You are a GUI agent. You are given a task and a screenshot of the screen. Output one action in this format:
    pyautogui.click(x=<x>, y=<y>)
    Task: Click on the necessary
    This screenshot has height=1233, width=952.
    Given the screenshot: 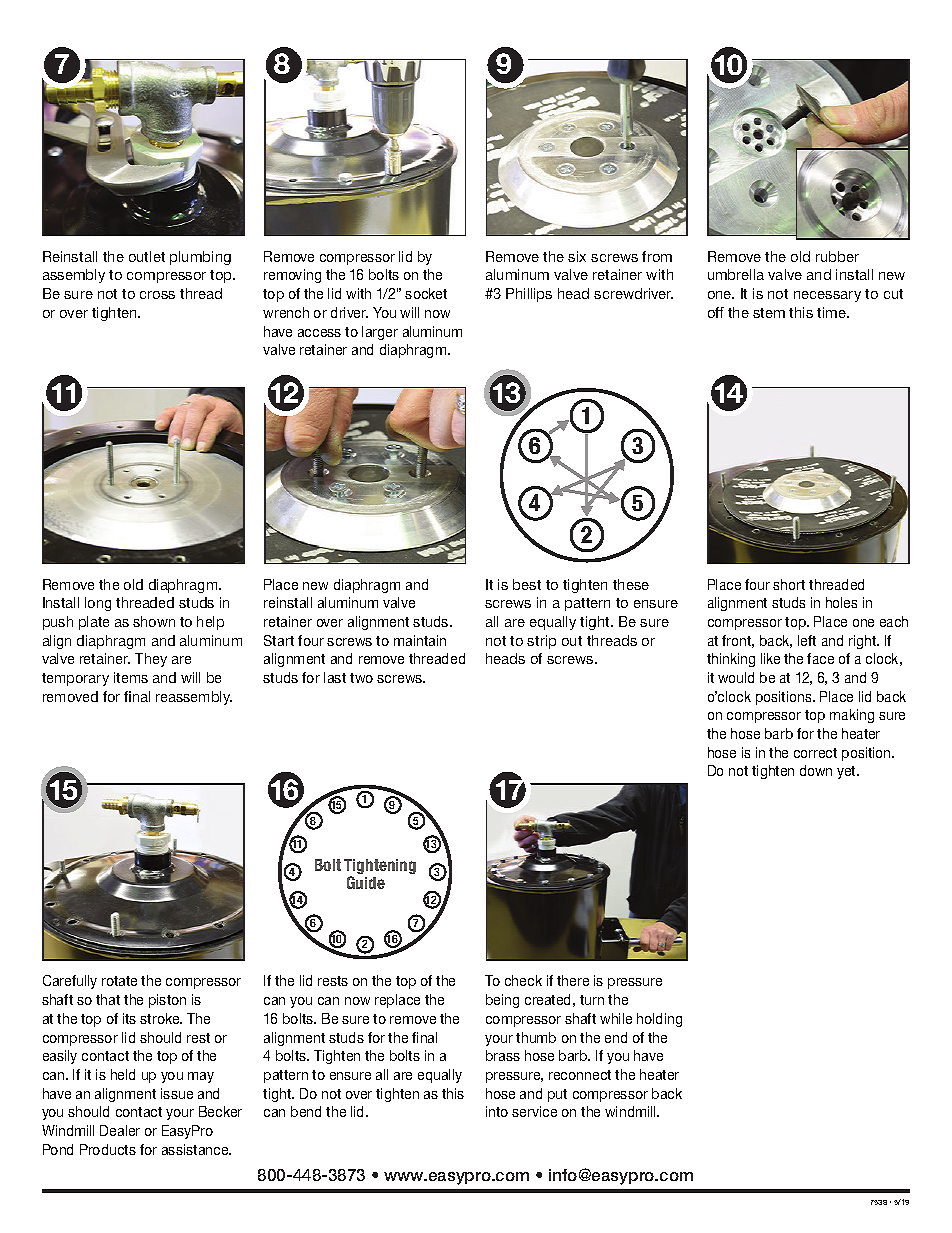 What is the action you would take?
    pyautogui.click(x=827, y=296)
